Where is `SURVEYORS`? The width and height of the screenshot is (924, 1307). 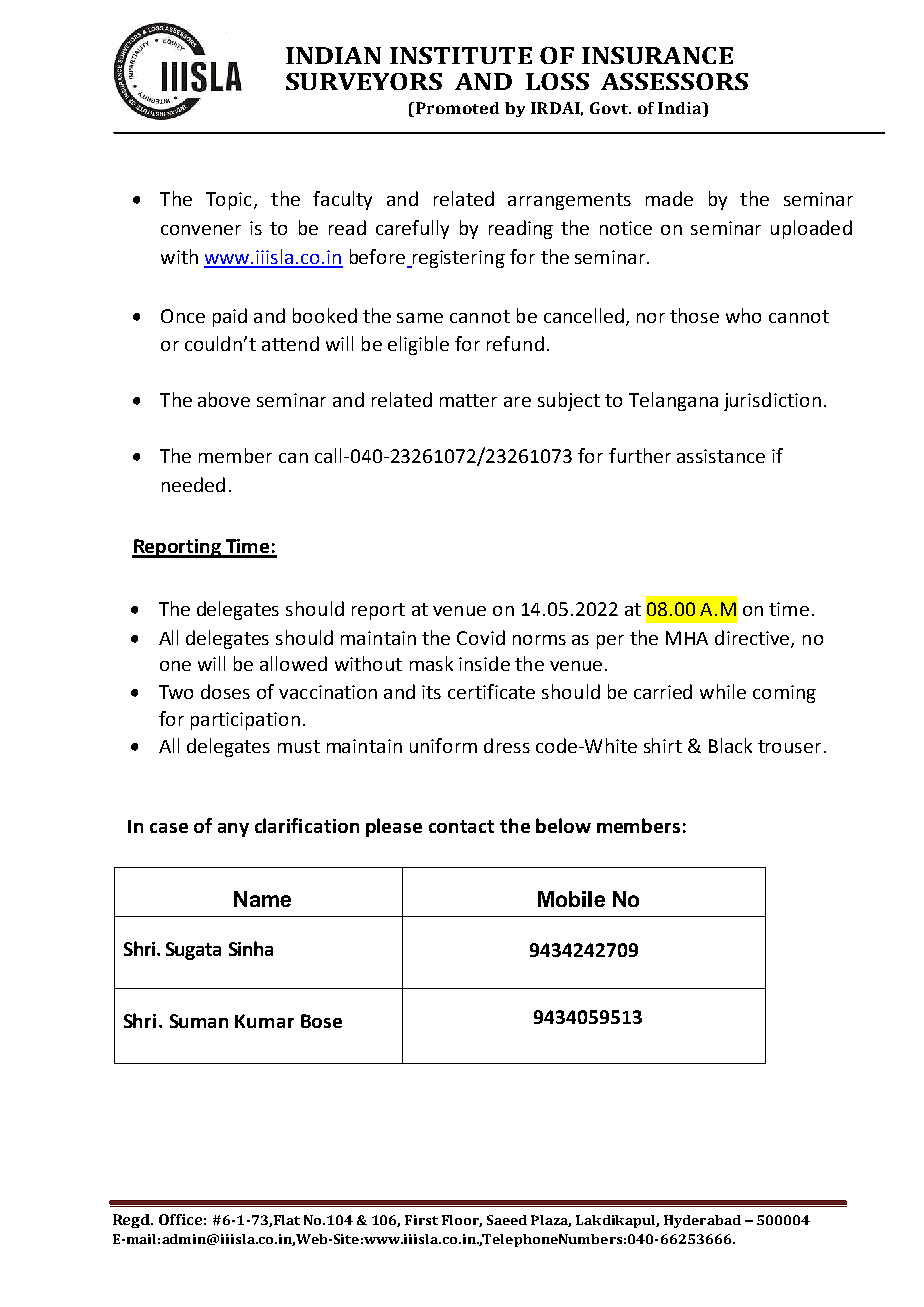 SURVEYORS is located at coordinates (364, 81).
